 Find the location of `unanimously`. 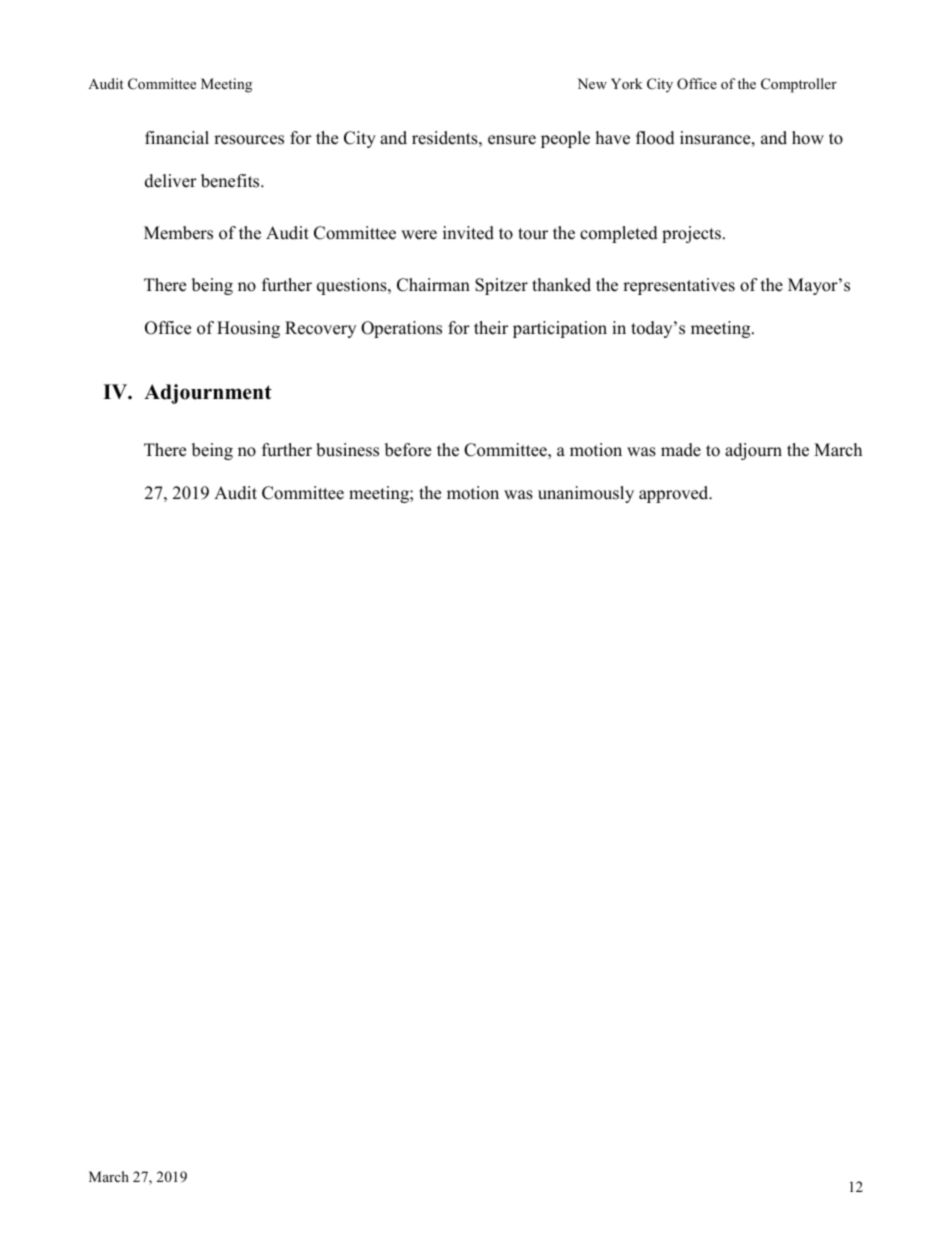

unanimously is located at coordinates (586, 494).
